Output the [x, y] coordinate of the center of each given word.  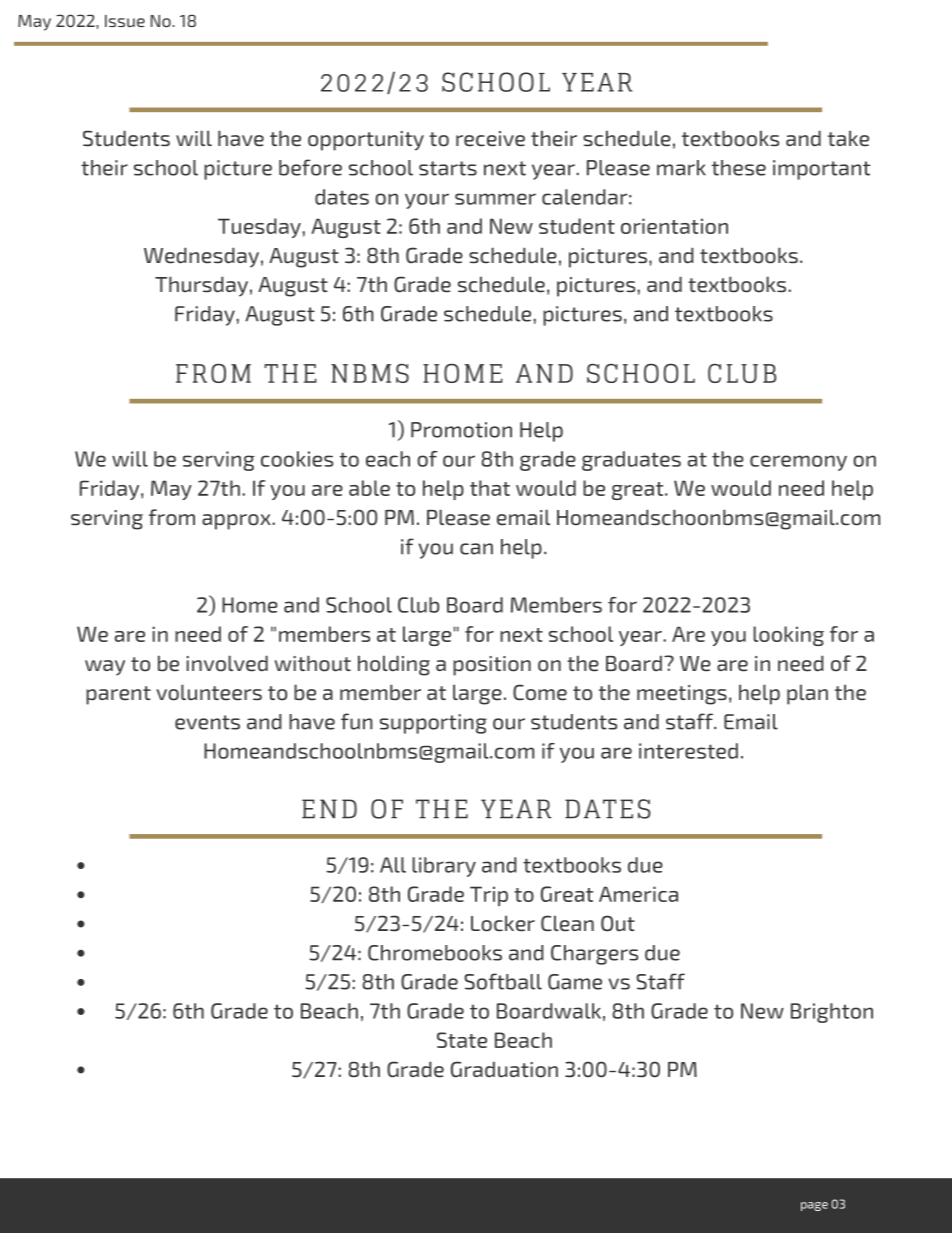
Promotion [461, 430]
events [207, 722]
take [848, 138]
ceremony [798, 463]
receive [490, 139]
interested [688, 751]
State [462, 1040]
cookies [297, 459]
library [444, 867]
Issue [125, 21]
